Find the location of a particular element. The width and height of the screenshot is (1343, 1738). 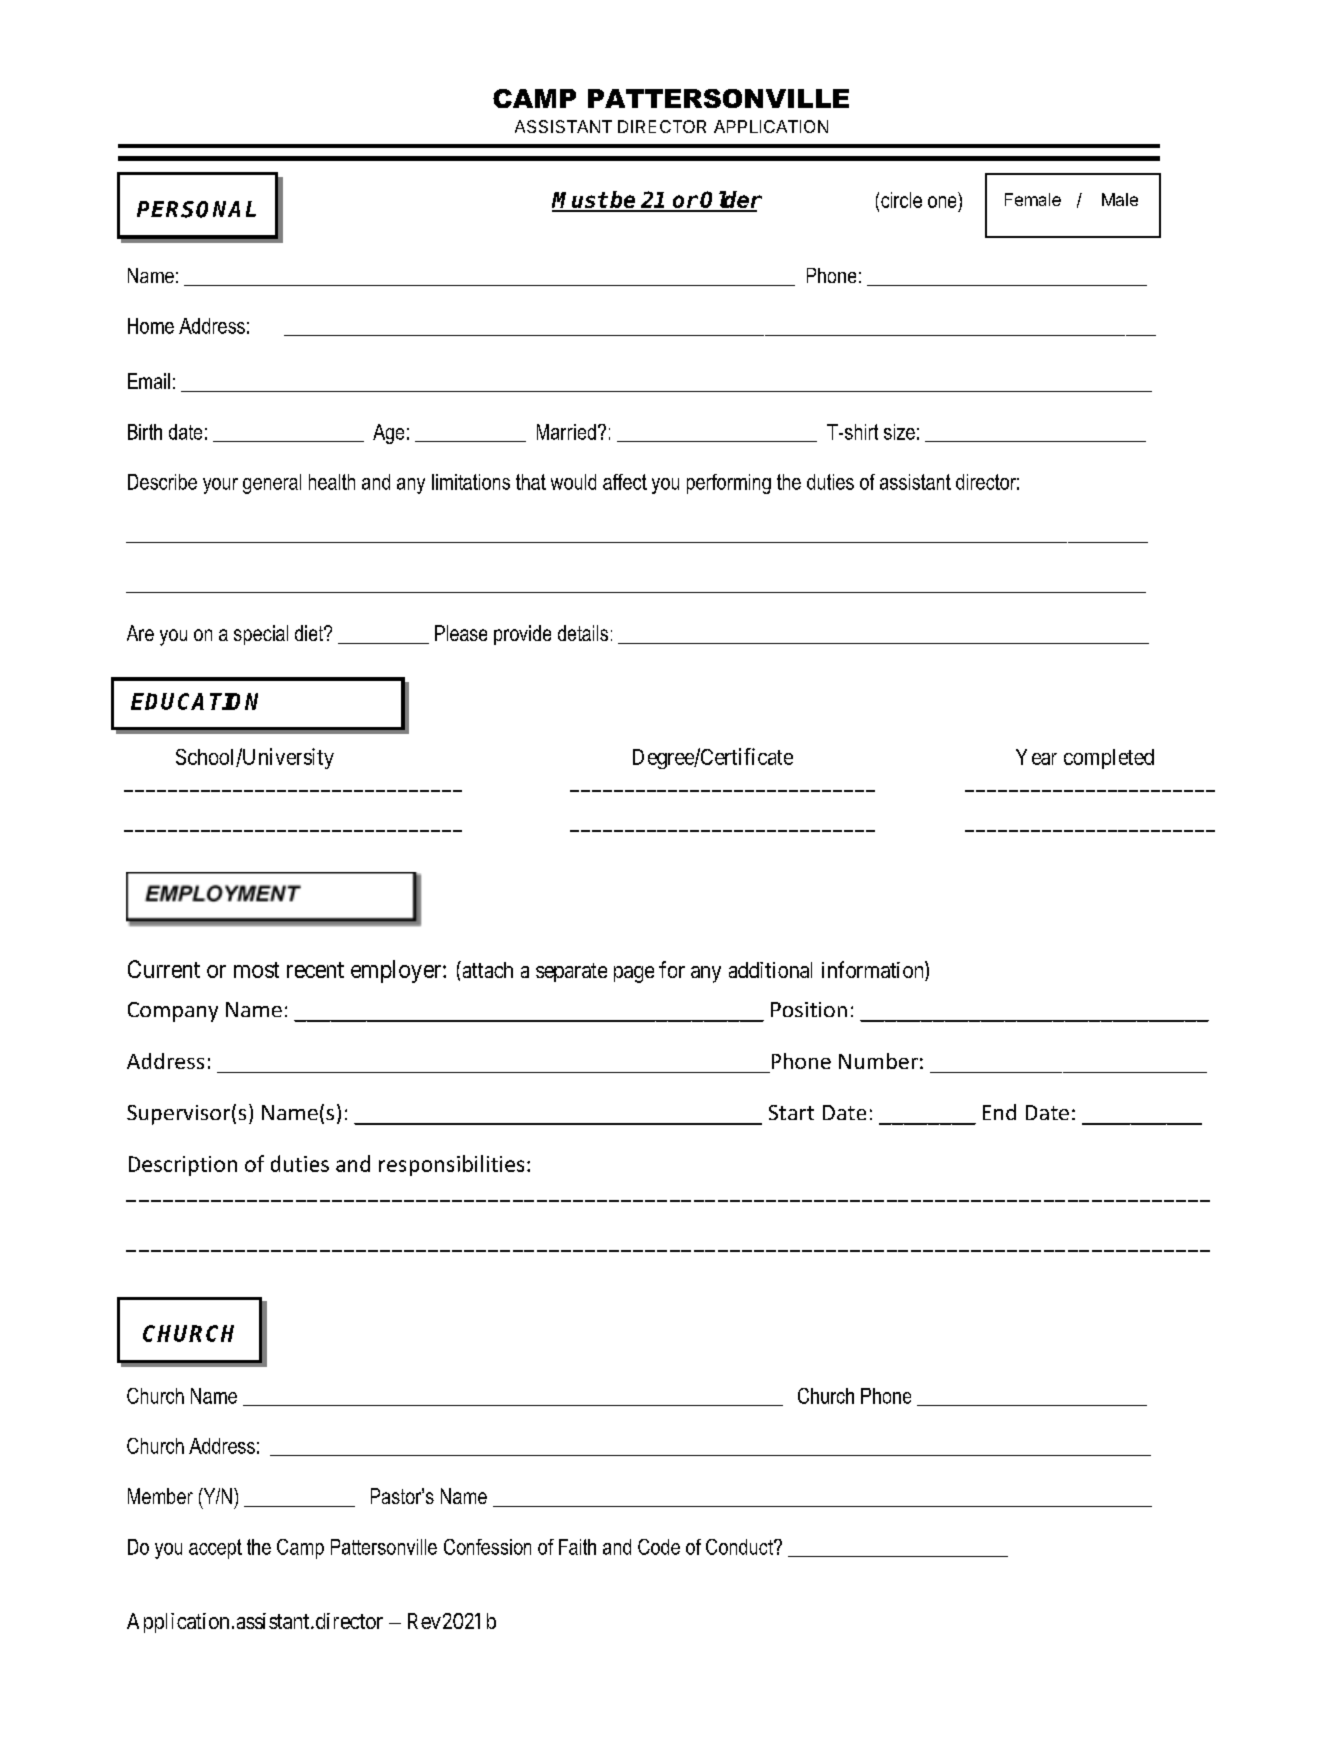

affect is located at coordinates (625, 482).
